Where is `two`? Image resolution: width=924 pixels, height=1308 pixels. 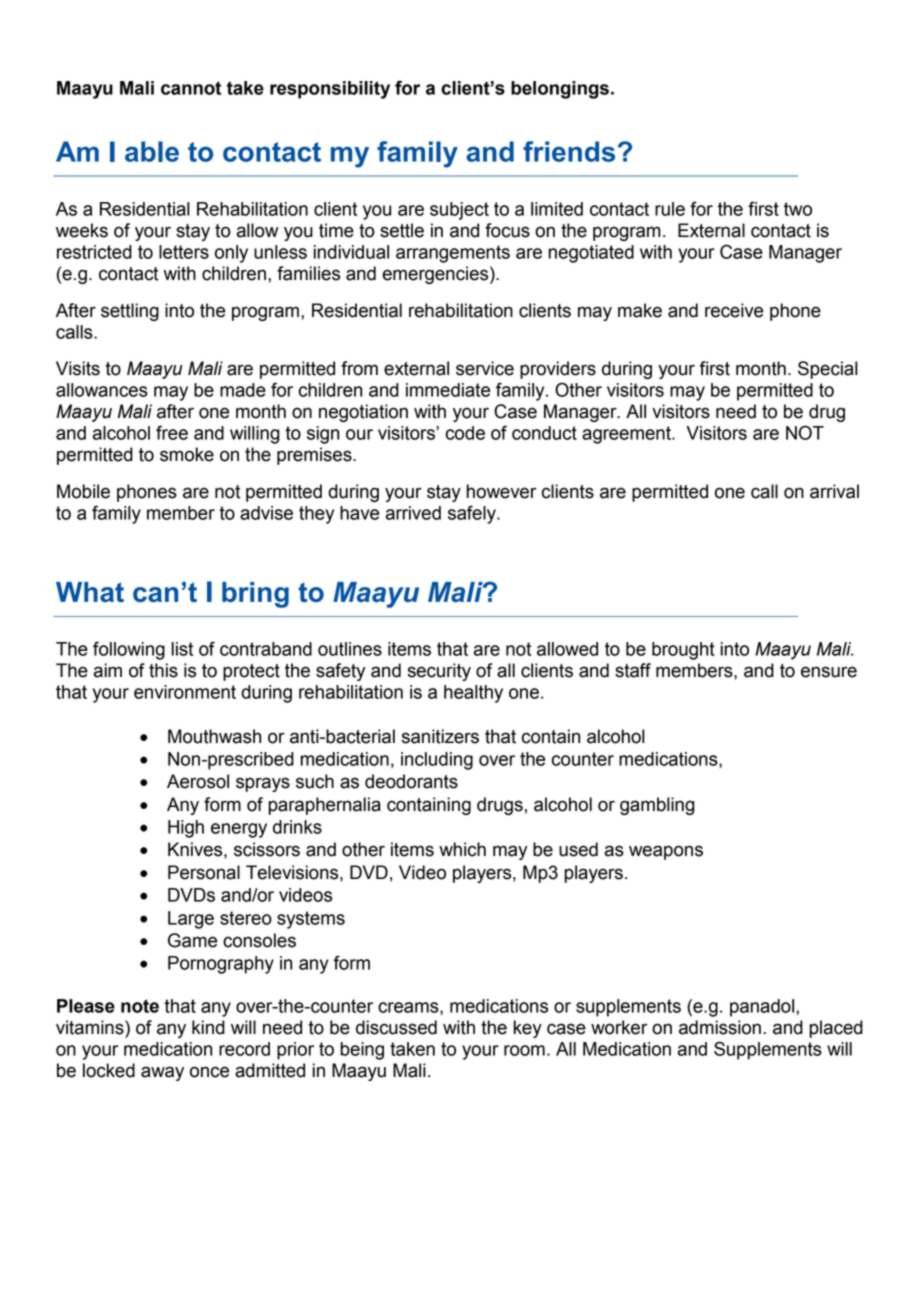
two is located at coordinates (798, 209).
